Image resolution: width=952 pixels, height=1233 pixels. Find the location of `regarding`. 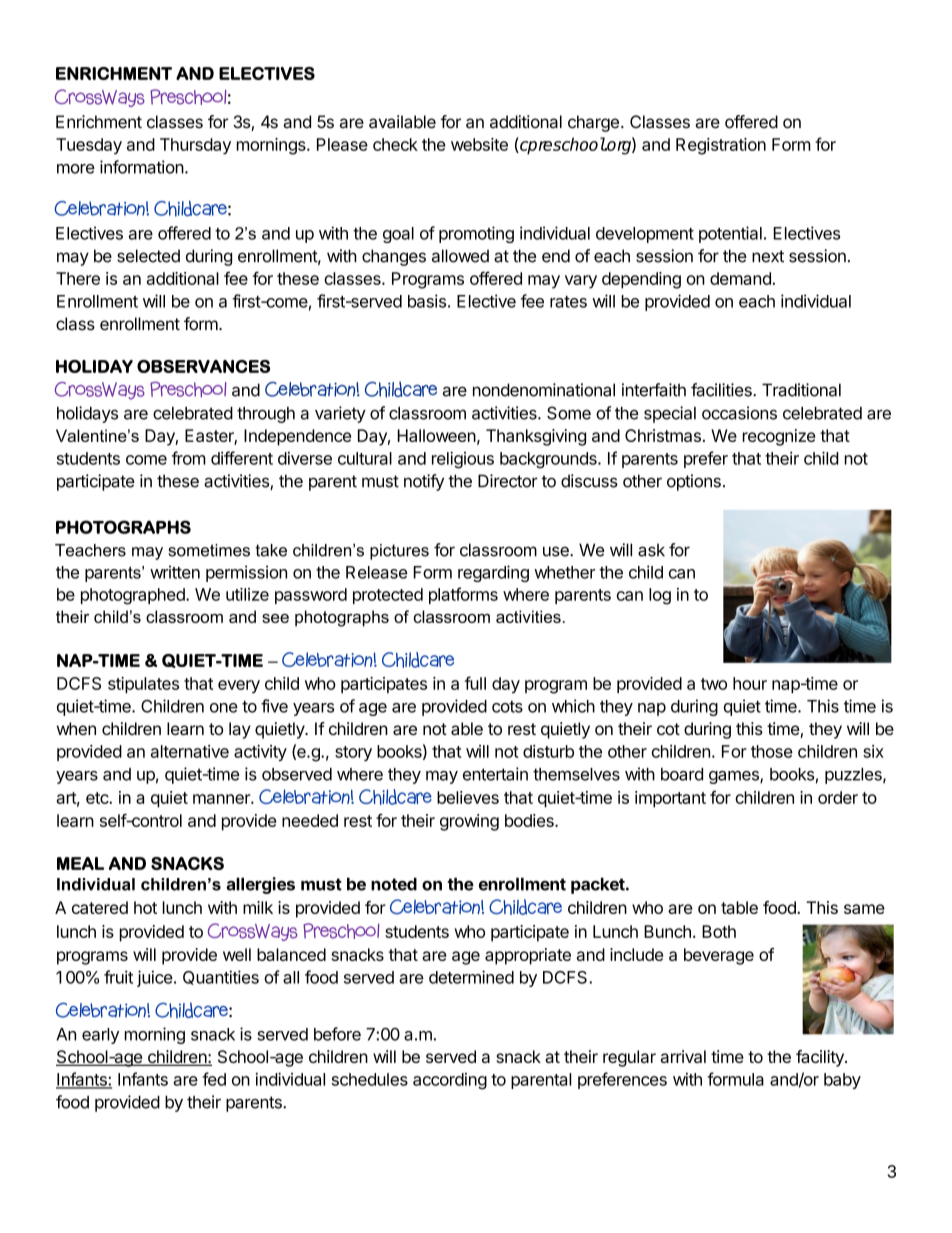

regarding is located at coordinates (493, 573).
